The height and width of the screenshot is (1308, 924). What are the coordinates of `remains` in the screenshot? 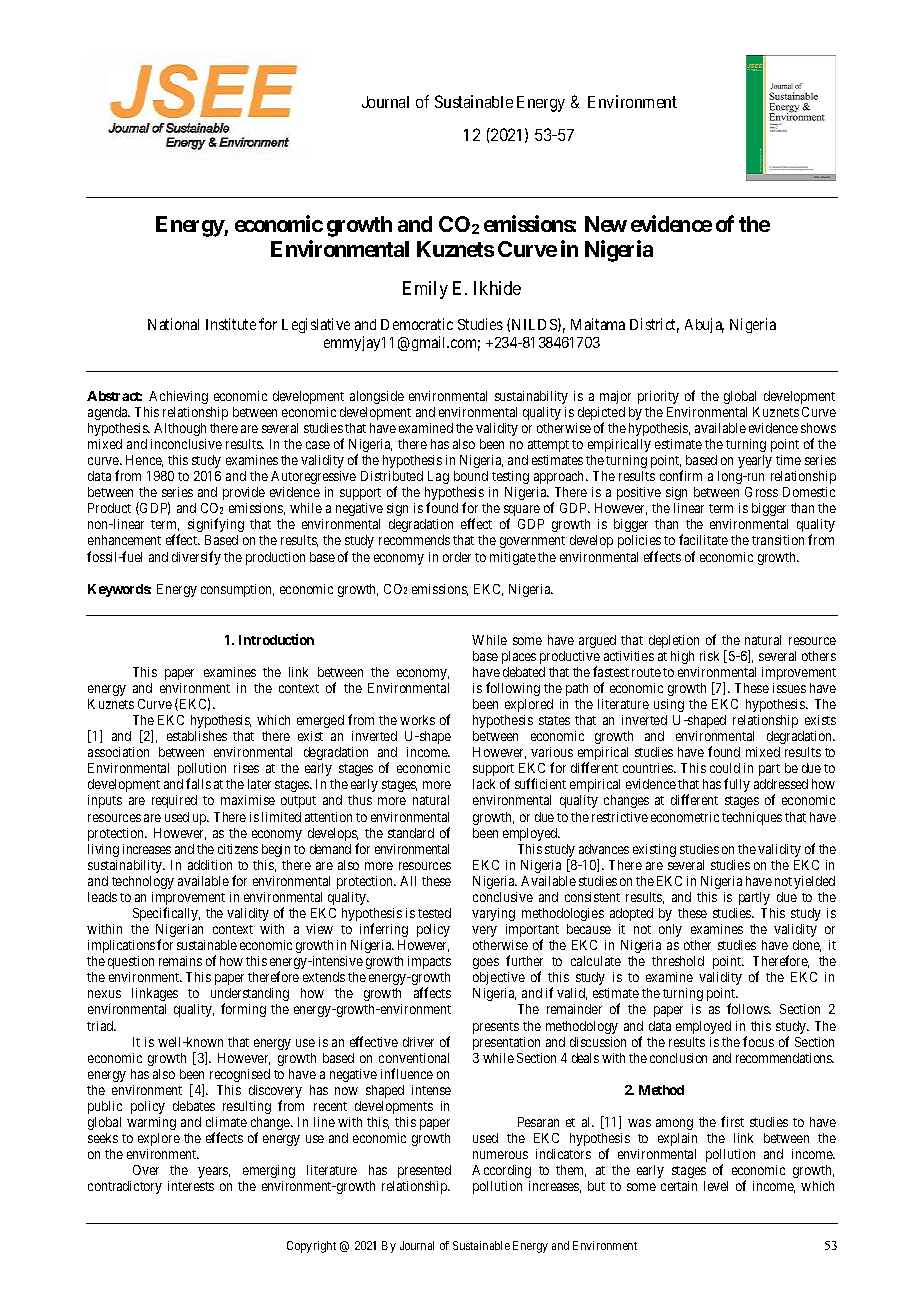 It's located at (180, 961).
